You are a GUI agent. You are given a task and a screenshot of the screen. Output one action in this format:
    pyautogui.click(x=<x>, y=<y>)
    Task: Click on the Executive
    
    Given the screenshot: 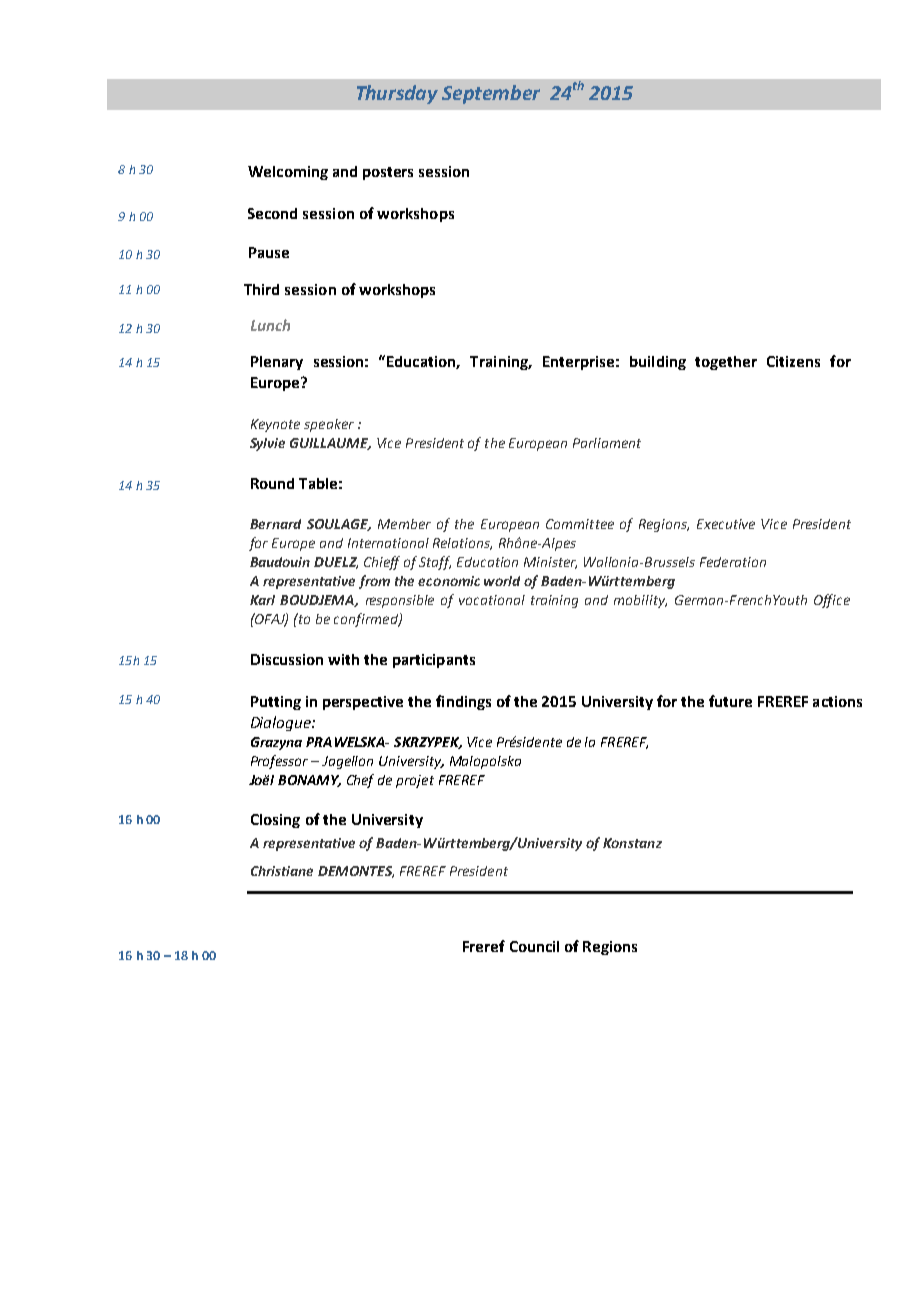 What is the action you would take?
    pyautogui.click(x=726, y=524)
